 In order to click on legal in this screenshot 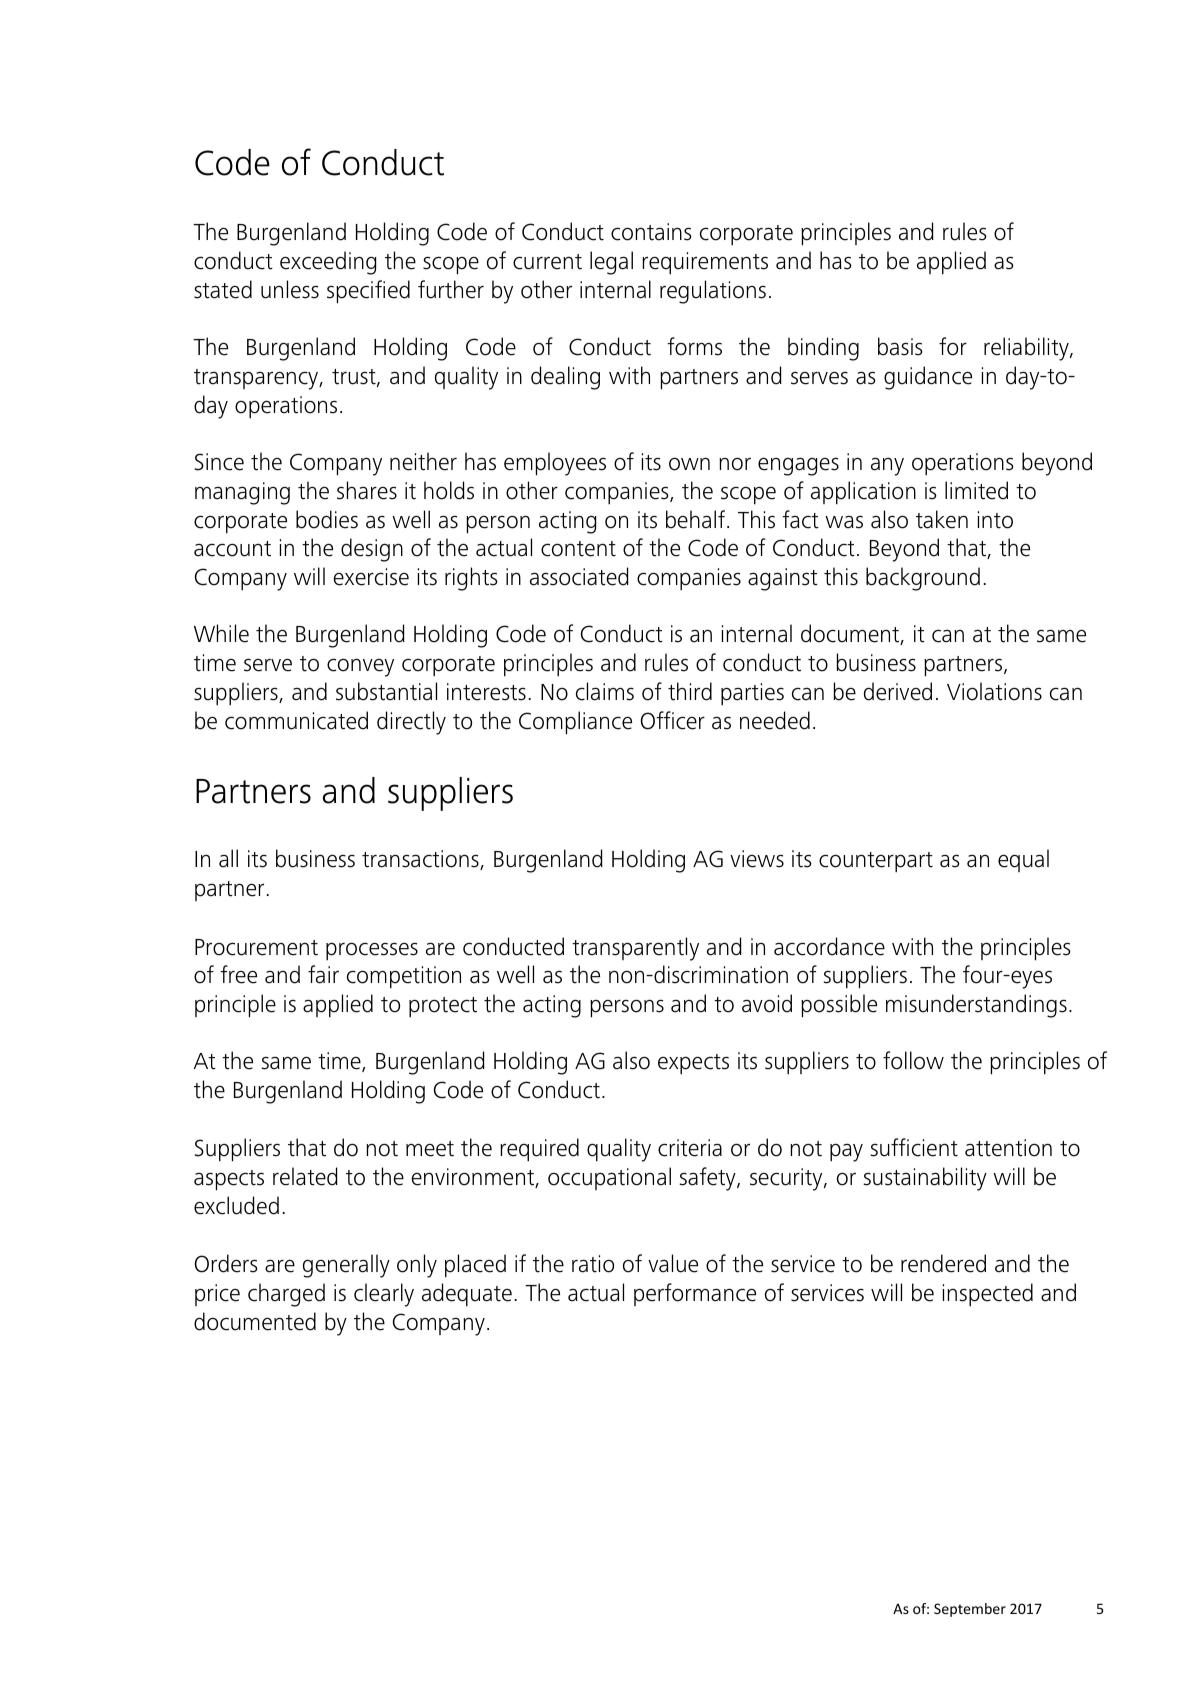, I will do `click(611, 263)`.
